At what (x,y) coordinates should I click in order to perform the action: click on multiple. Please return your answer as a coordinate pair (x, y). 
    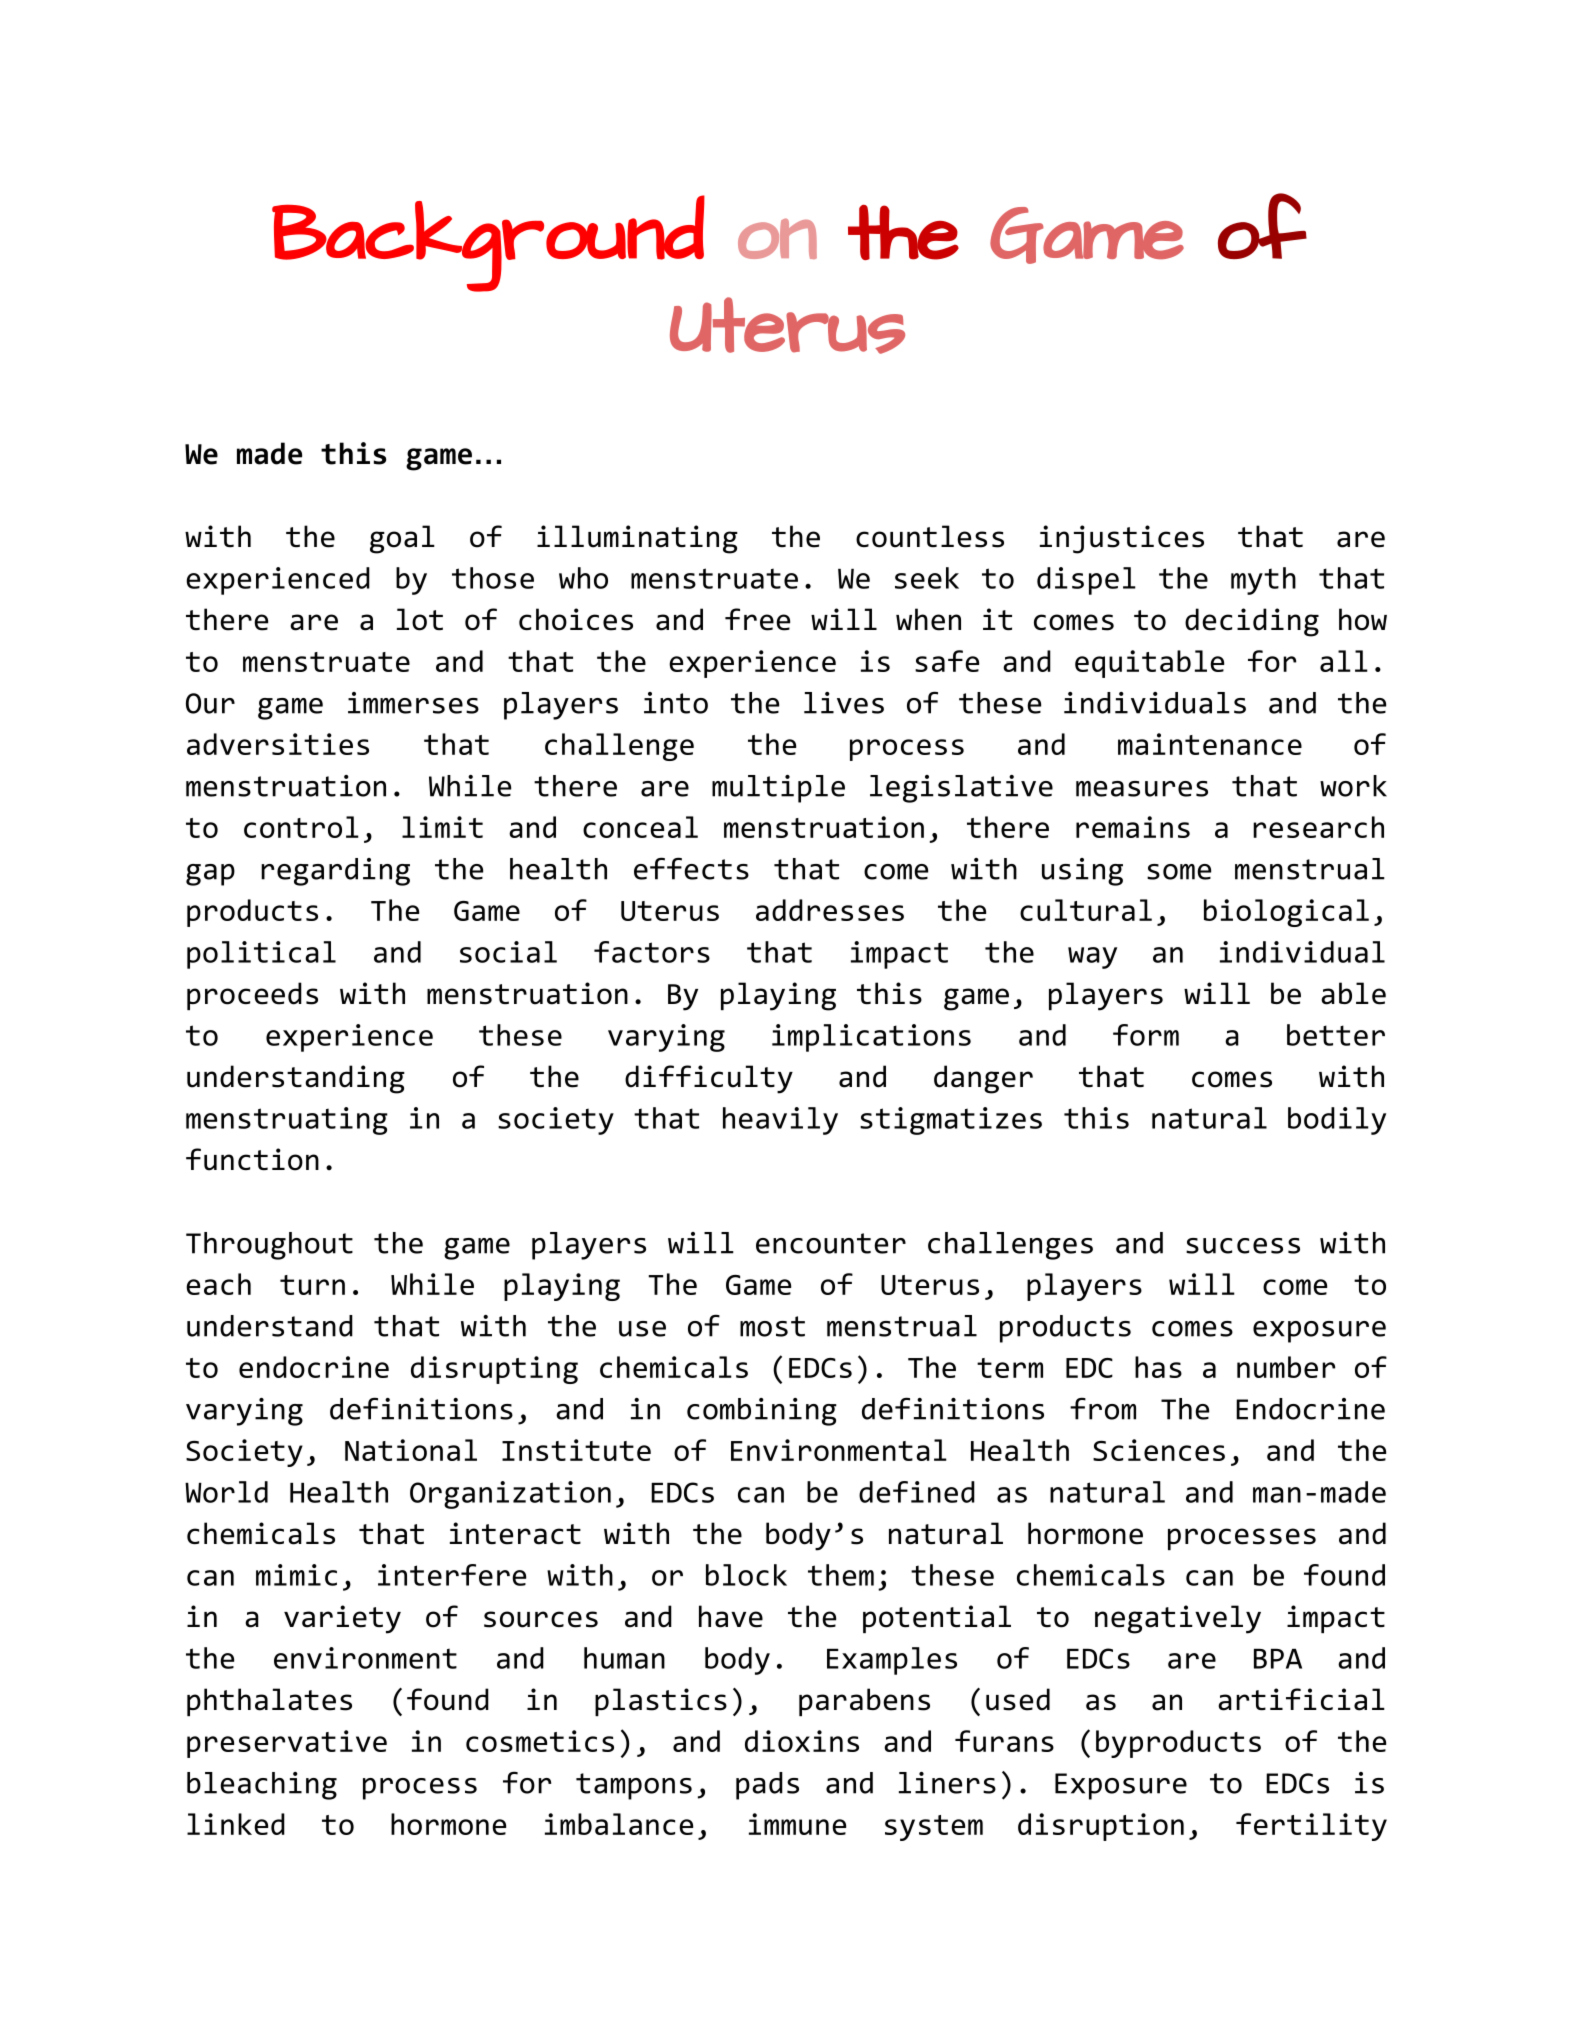
    Looking at the image, I should click on (778, 789).
